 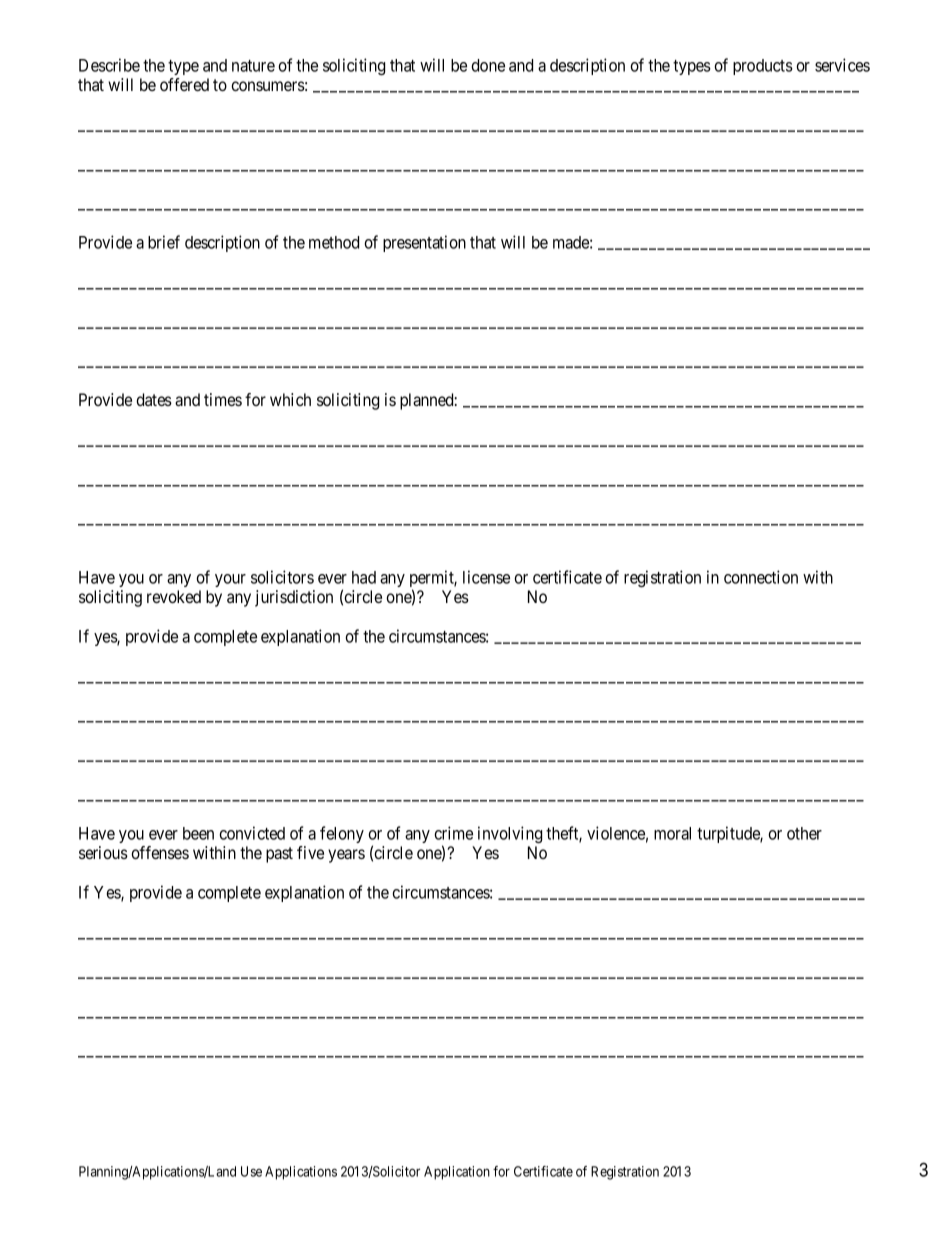 I want to click on done, so click(x=488, y=65).
